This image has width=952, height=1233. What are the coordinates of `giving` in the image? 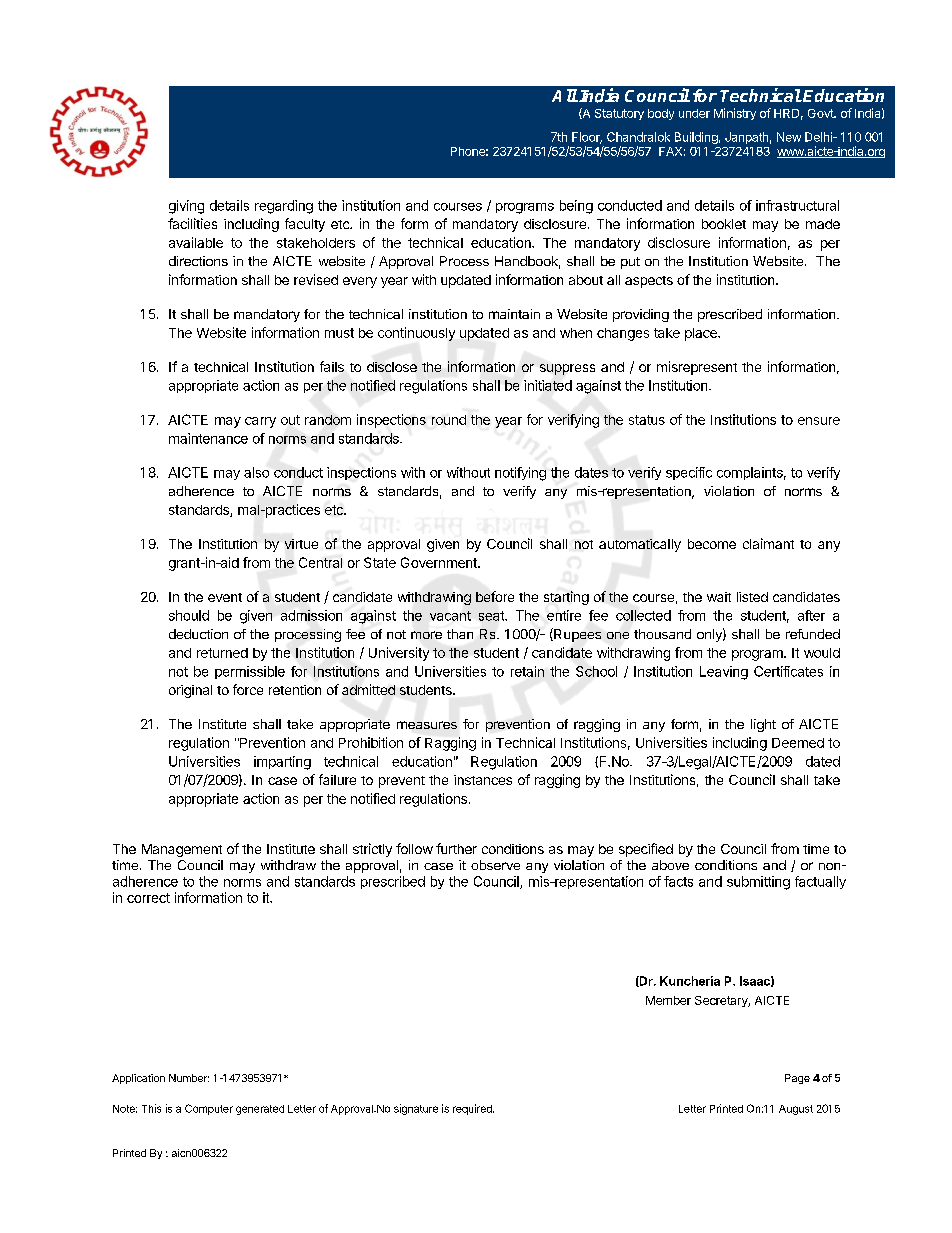 It's located at (186, 207).
